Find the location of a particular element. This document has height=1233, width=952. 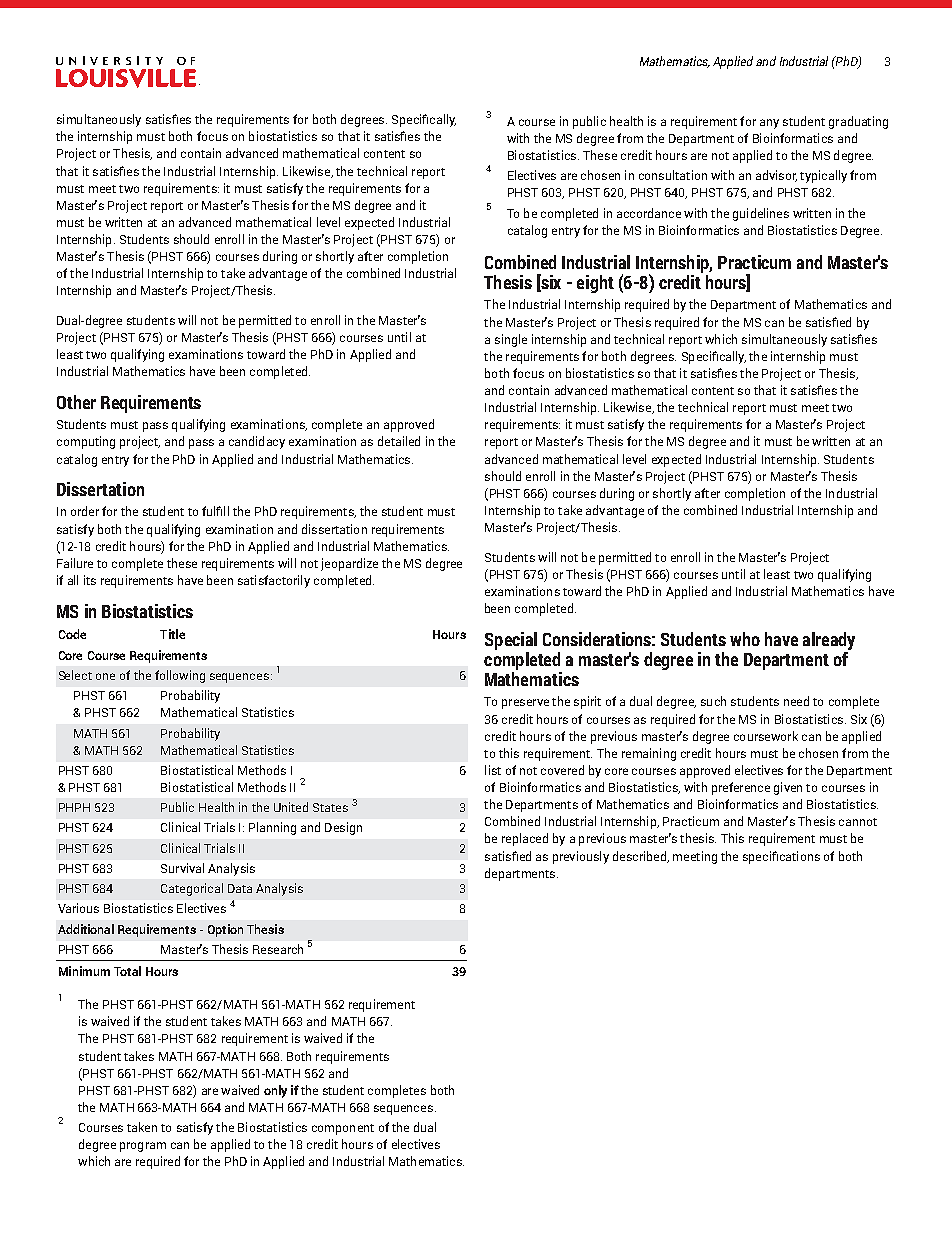

described is located at coordinates (640, 857).
